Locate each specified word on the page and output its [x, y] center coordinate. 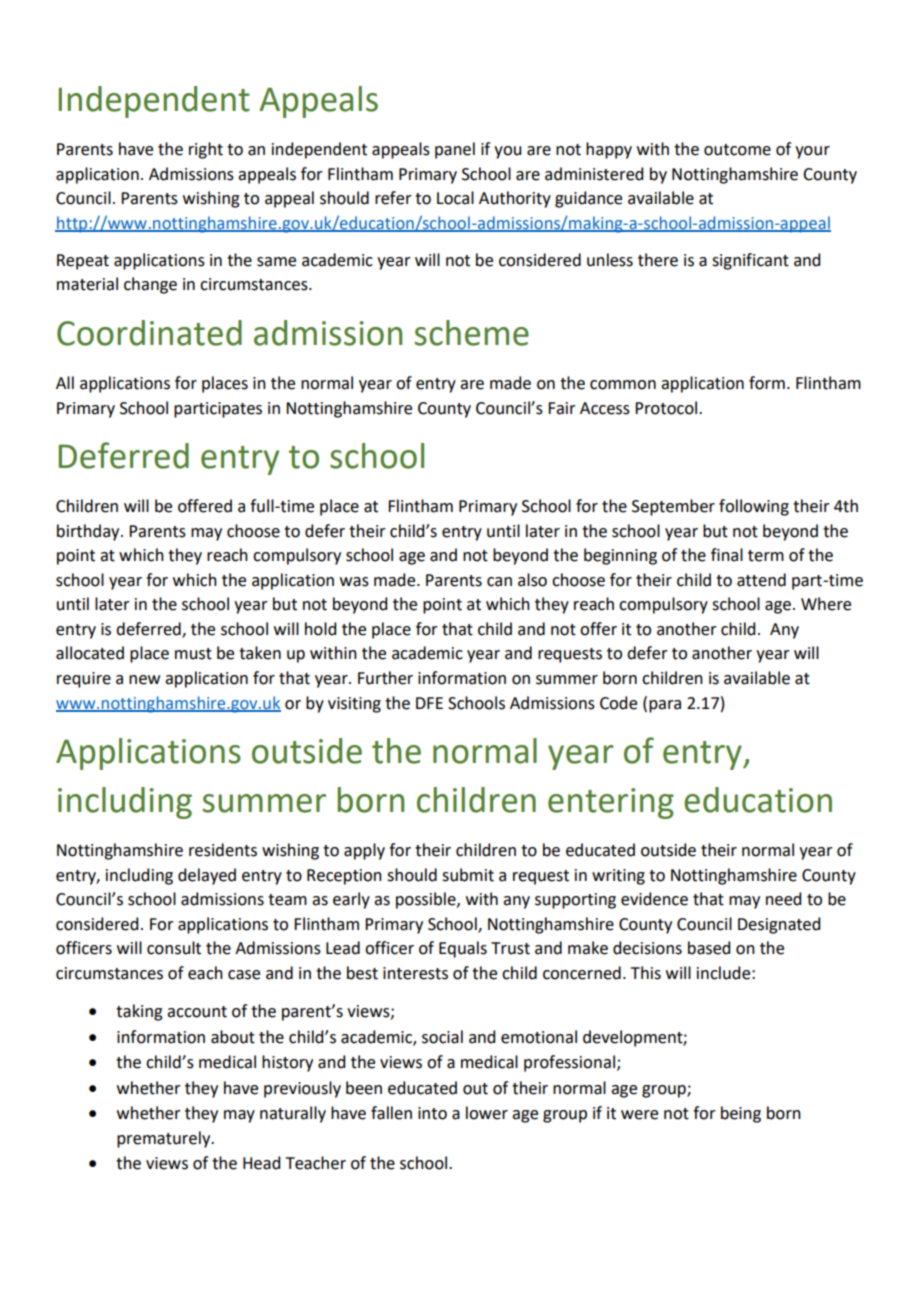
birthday [89, 532]
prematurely [165, 1139]
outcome [737, 150]
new [144, 680]
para [665, 706]
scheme [472, 333]
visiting [354, 705]
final [727, 555]
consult [174, 948]
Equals [463, 949]
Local [455, 198]
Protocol [667, 408]
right [206, 150]
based [709, 948]
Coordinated [149, 333]
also [532, 580]
